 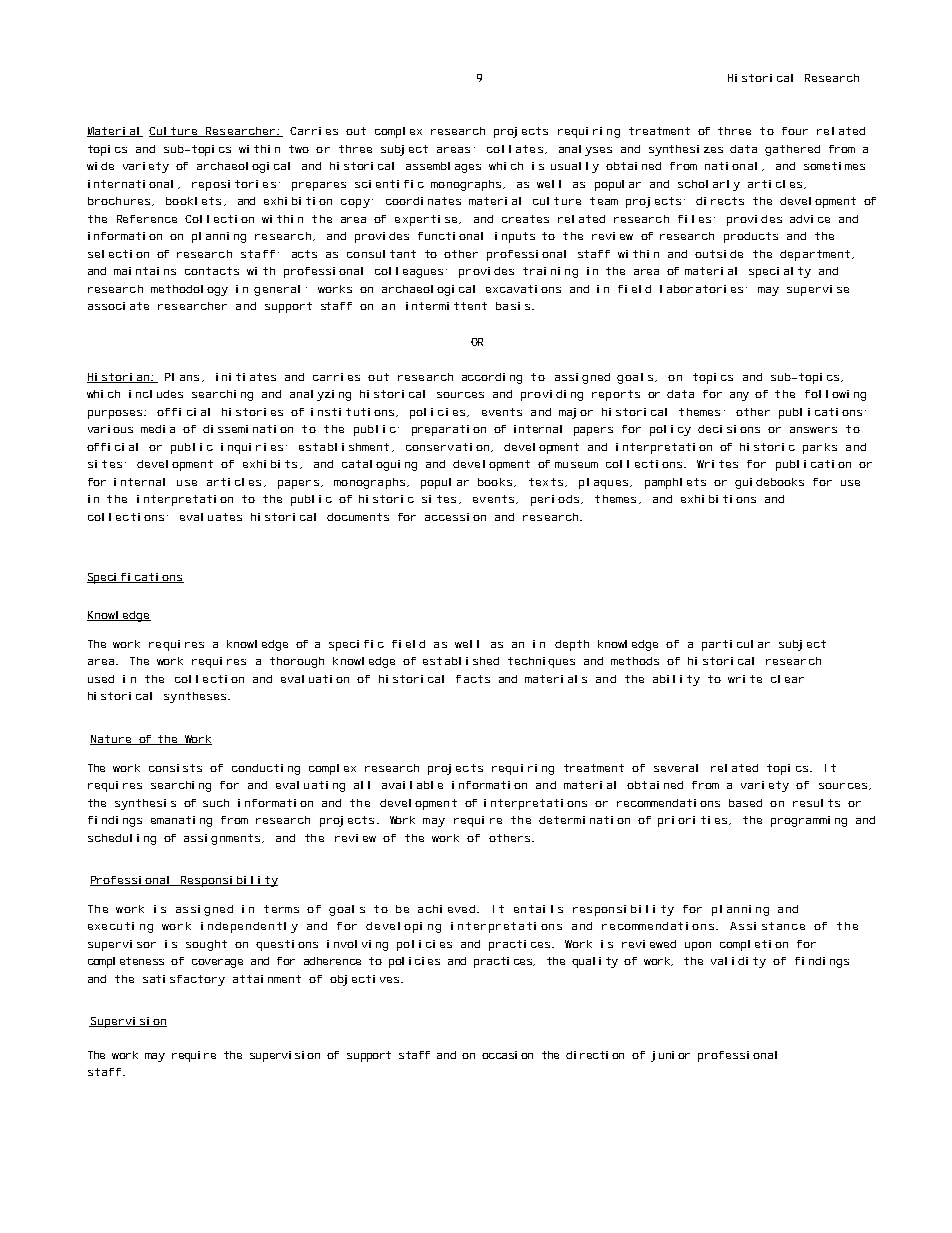 I want to click on satisfactory, so click(x=184, y=980).
